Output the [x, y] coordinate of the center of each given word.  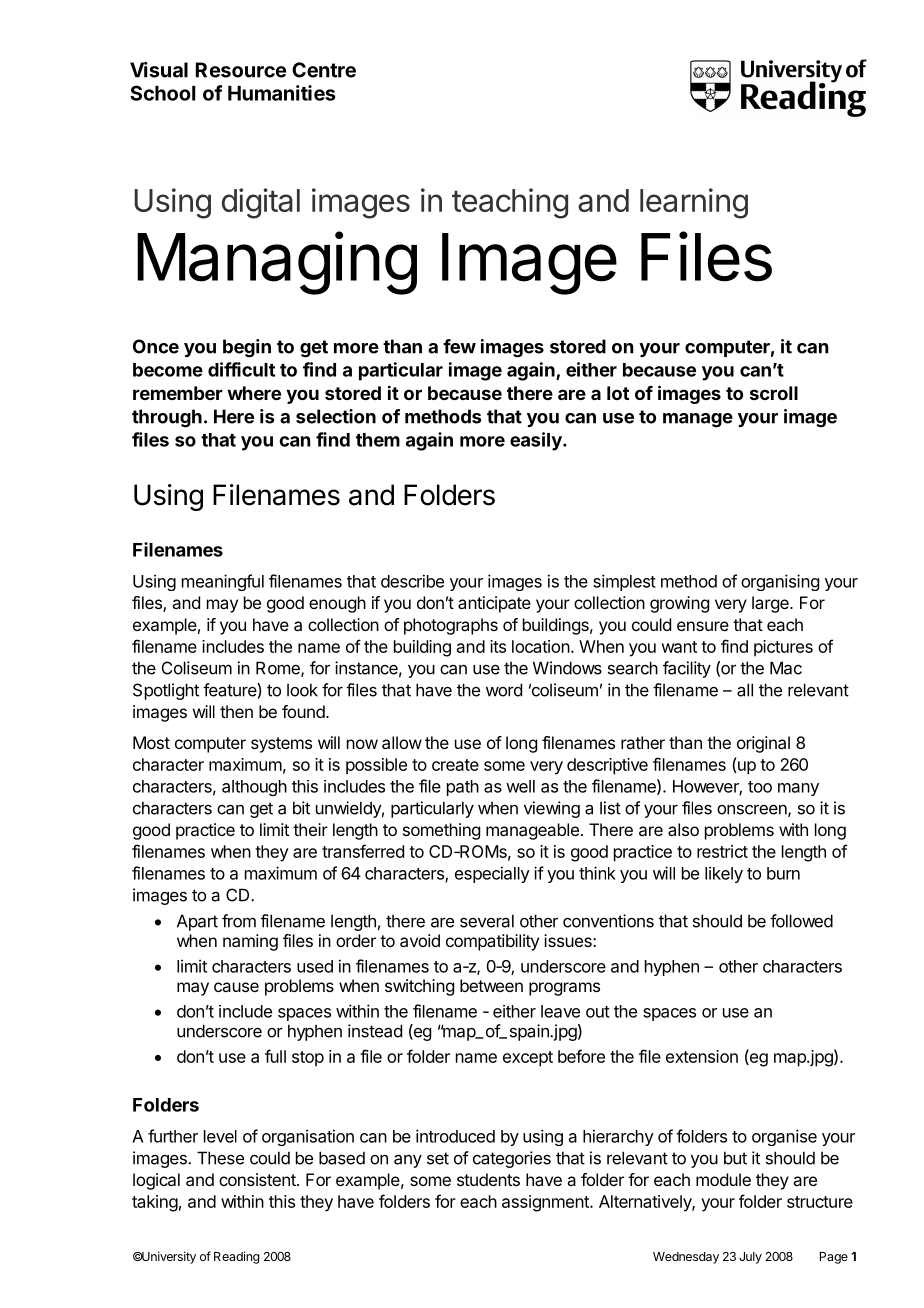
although [254, 788]
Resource [241, 70]
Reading [236, 1257]
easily [537, 441]
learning [694, 203]
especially [492, 874]
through [167, 418]
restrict [722, 851]
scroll [774, 393]
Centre [324, 70]
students [488, 1179]
